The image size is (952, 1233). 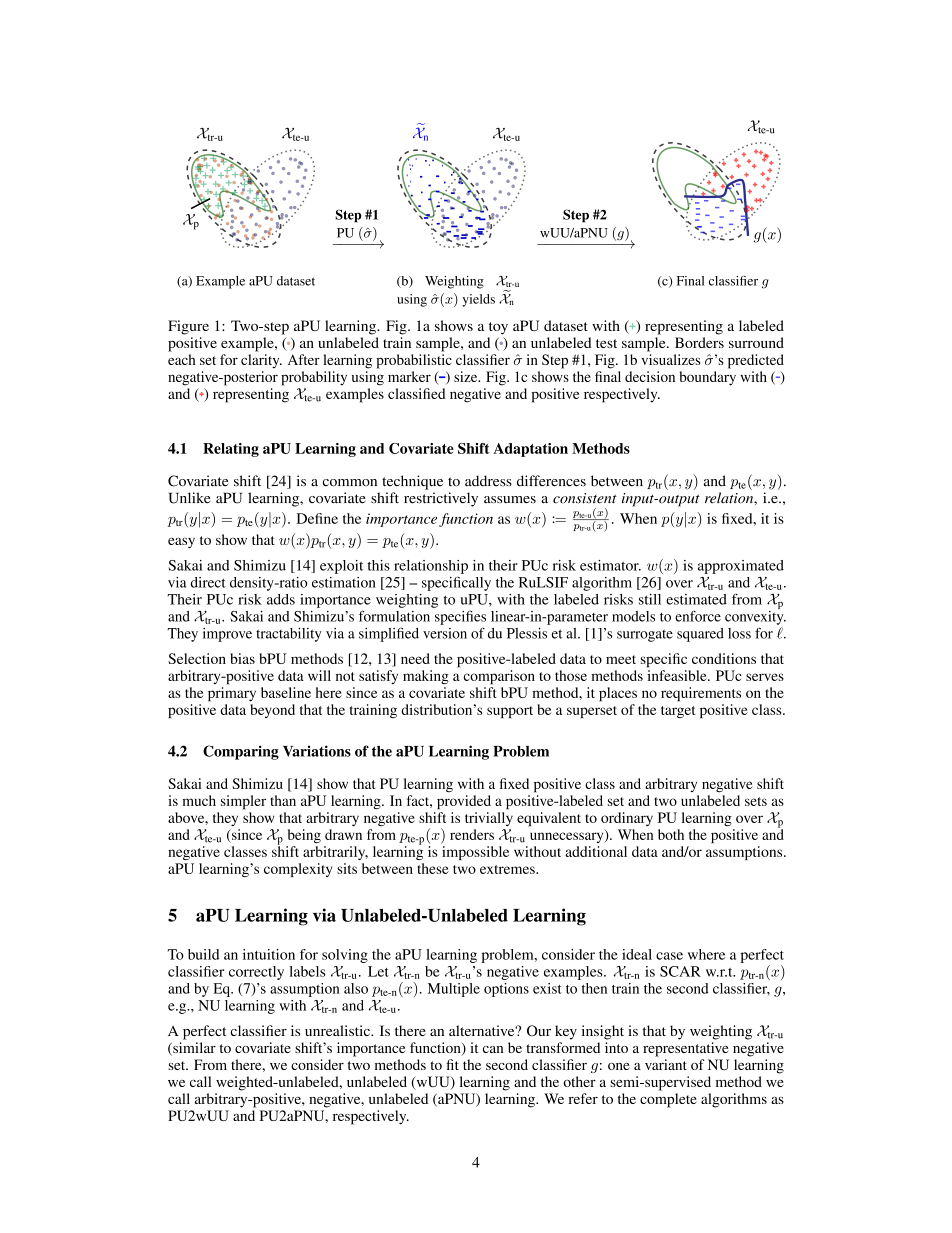 I want to click on toy, so click(x=498, y=328).
